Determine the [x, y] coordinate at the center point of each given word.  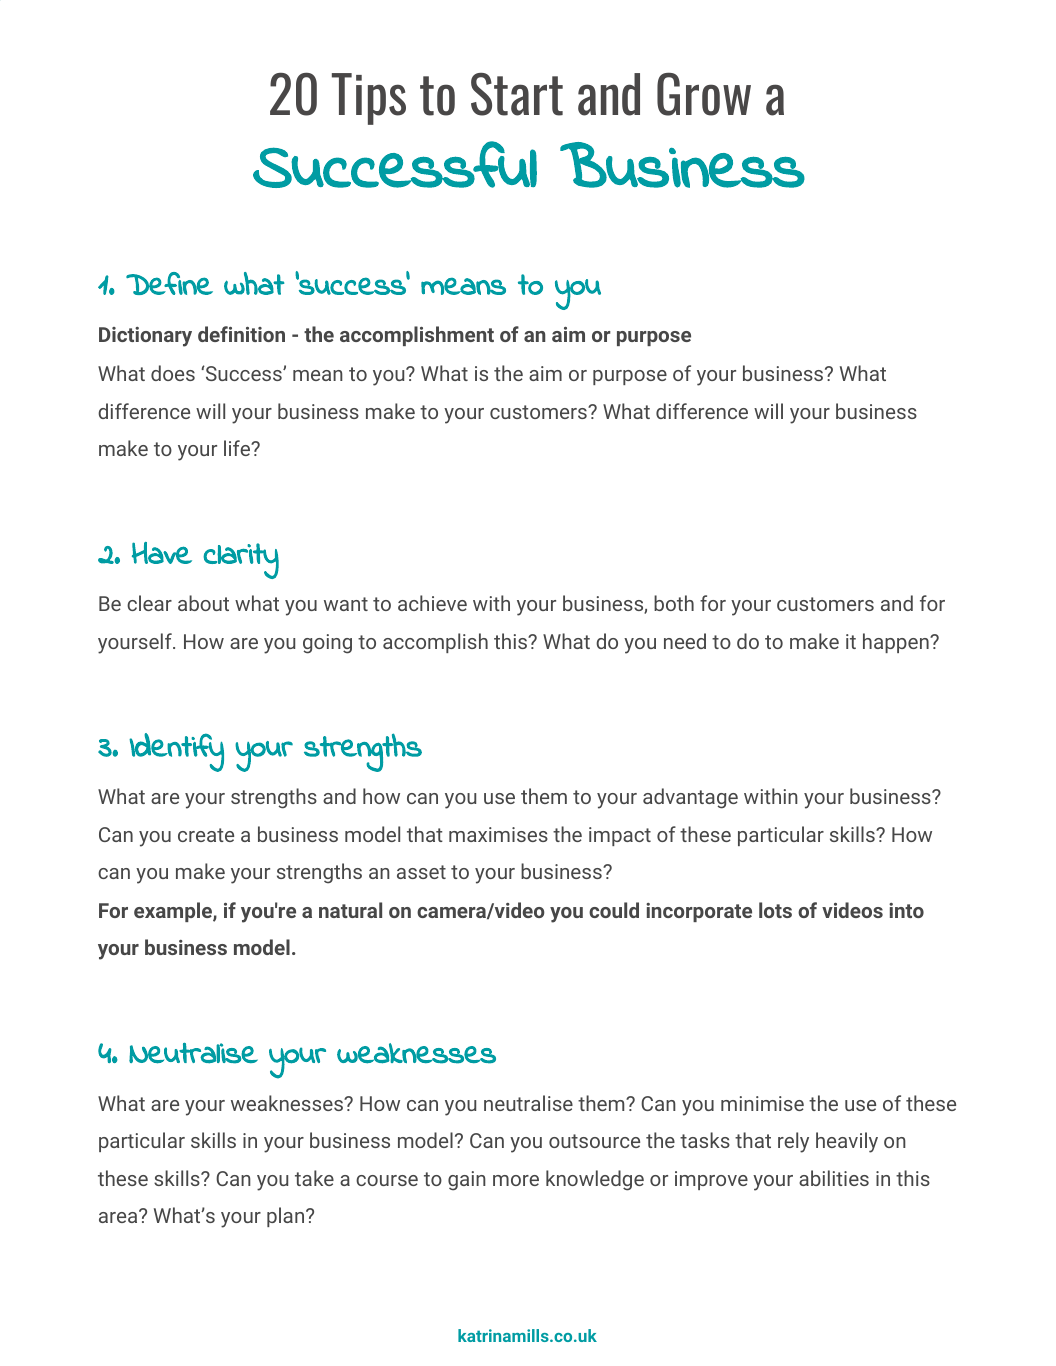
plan [285, 1217]
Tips [369, 99]
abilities [834, 1178]
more [516, 1180]
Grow [704, 94]
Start [517, 94]
